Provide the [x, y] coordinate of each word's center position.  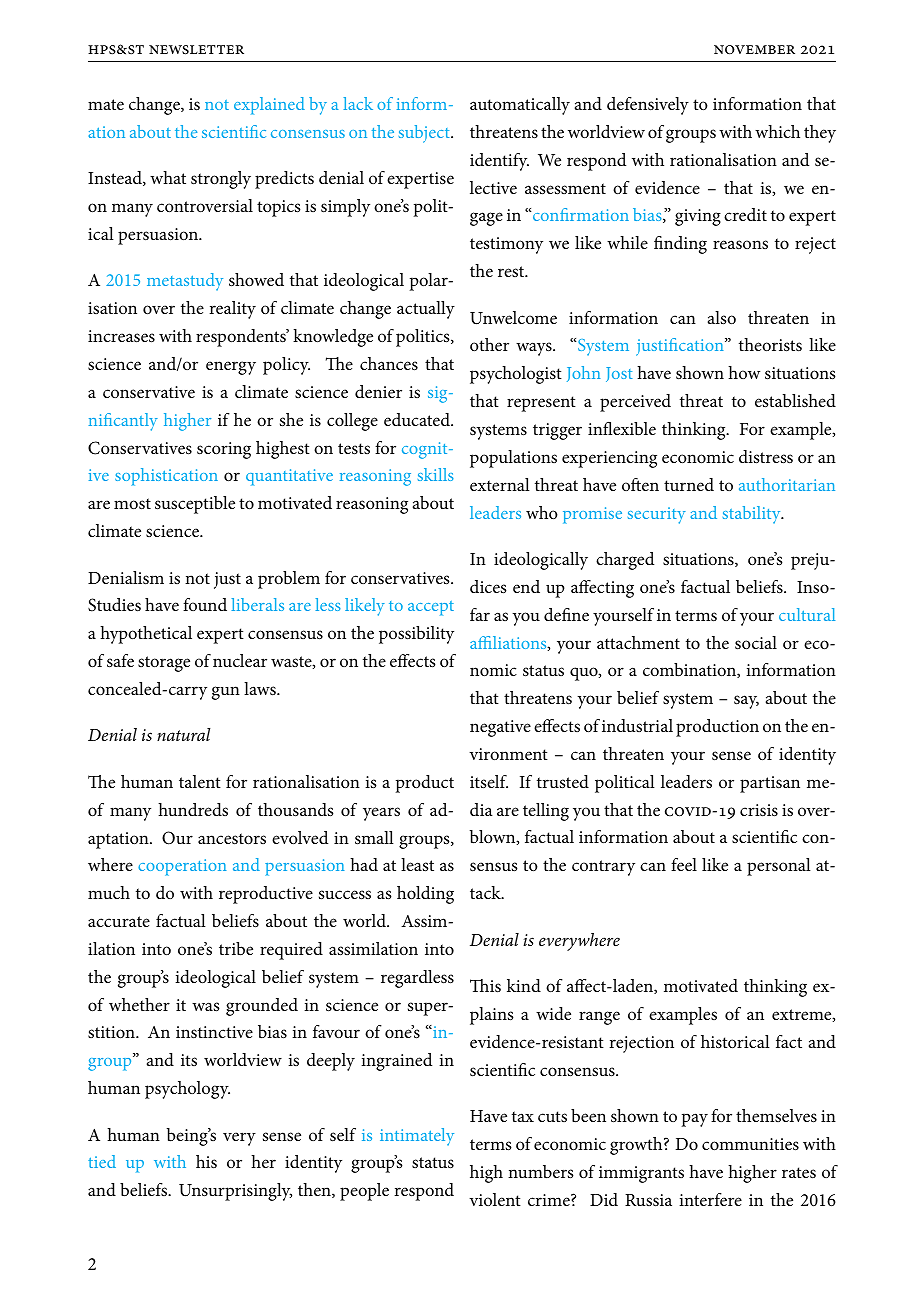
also [722, 317]
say [746, 702]
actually [426, 310]
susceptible [195, 505]
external [500, 484]
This [485, 985]
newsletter [196, 50]
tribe [236, 948]
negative [500, 728]
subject [425, 134]
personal [779, 867]
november [754, 50]
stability [753, 515]
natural [184, 734]
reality [232, 310]
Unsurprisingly [235, 1192]
